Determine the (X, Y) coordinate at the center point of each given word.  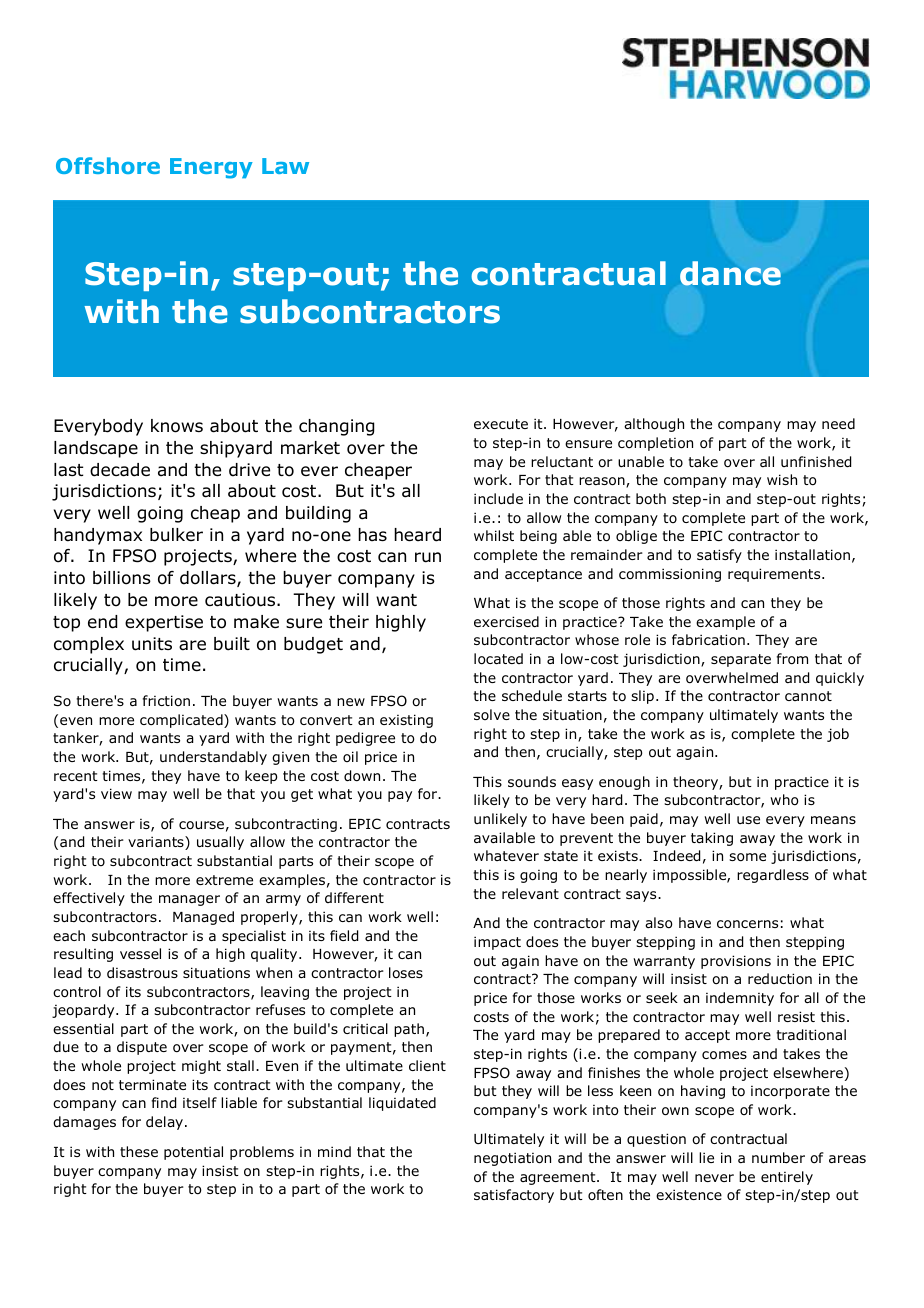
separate (741, 660)
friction (166, 700)
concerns (747, 924)
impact (497, 943)
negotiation (512, 1159)
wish (782, 479)
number (778, 1157)
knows (177, 426)
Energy (211, 168)
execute (501, 424)
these (139, 1151)
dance (730, 273)
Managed (203, 918)
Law (285, 166)
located (498, 659)
